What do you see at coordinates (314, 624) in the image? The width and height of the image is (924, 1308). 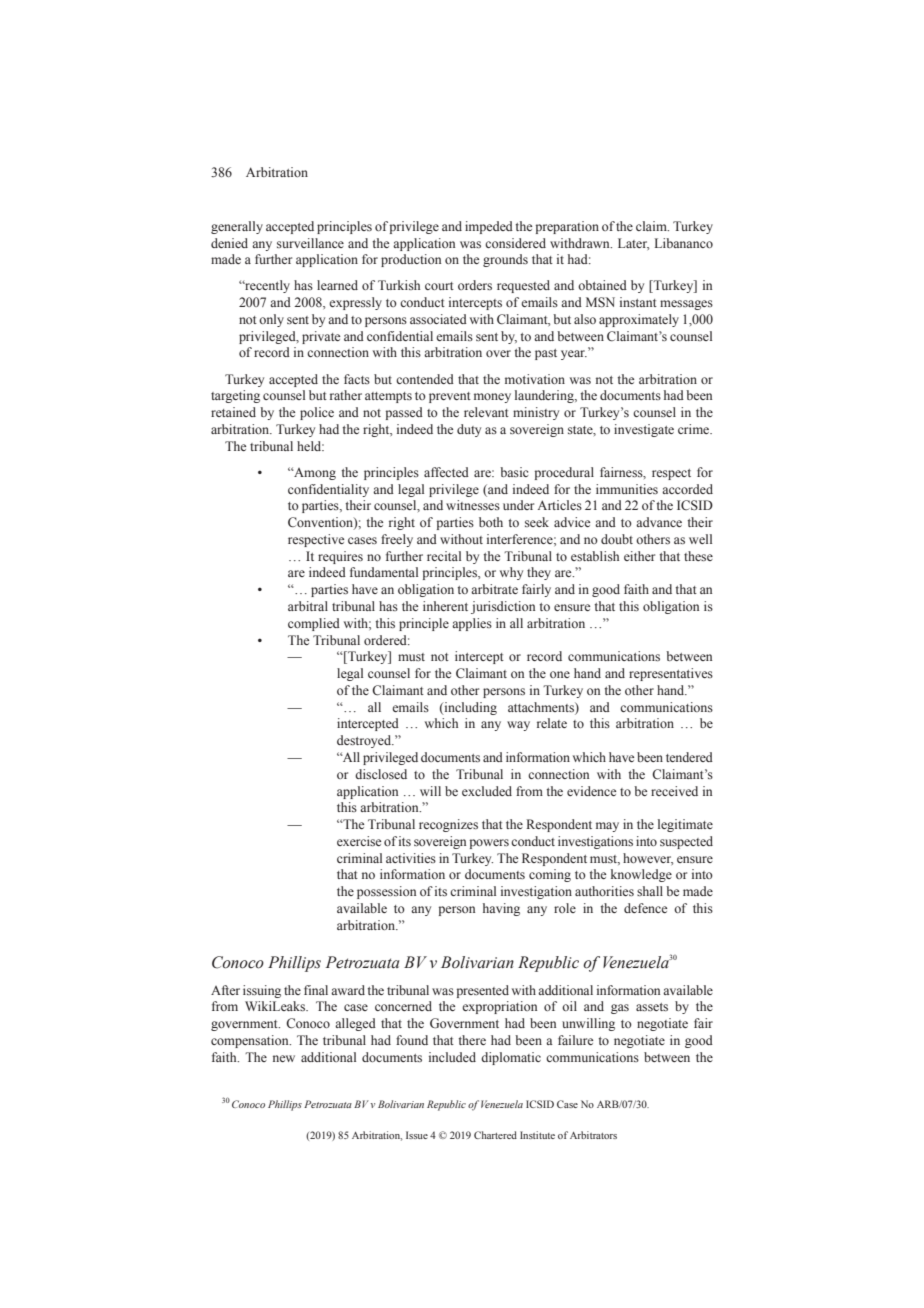 I see `complied` at bounding box center [314, 624].
